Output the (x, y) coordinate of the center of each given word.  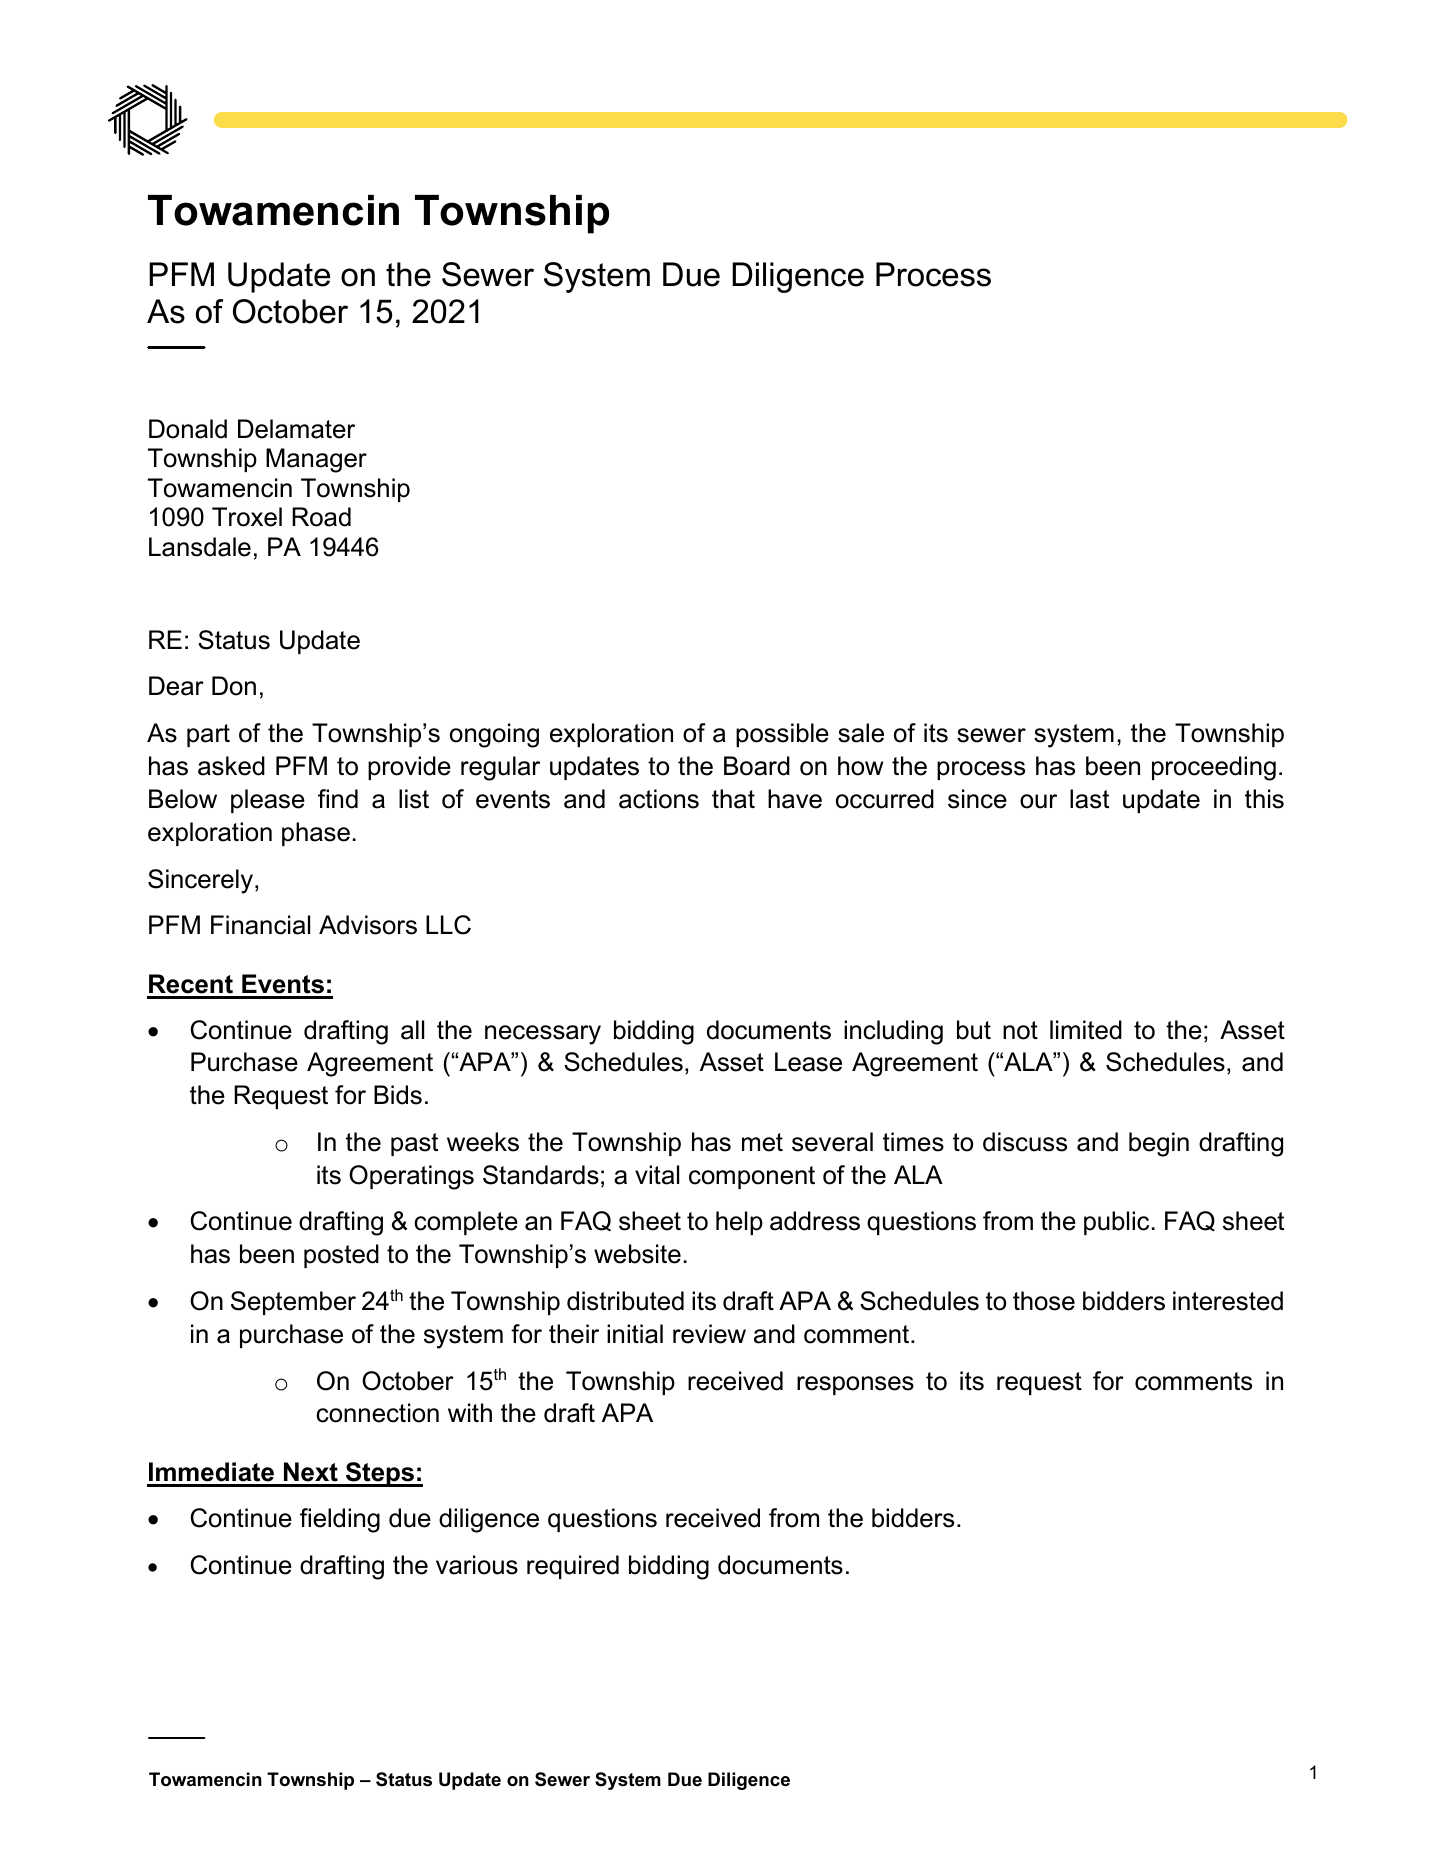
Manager (316, 460)
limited (1086, 1030)
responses (855, 1385)
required (573, 1567)
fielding (340, 1520)
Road (321, 517)
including (893, 1032)
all (412, 1030)
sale (861, 733)
